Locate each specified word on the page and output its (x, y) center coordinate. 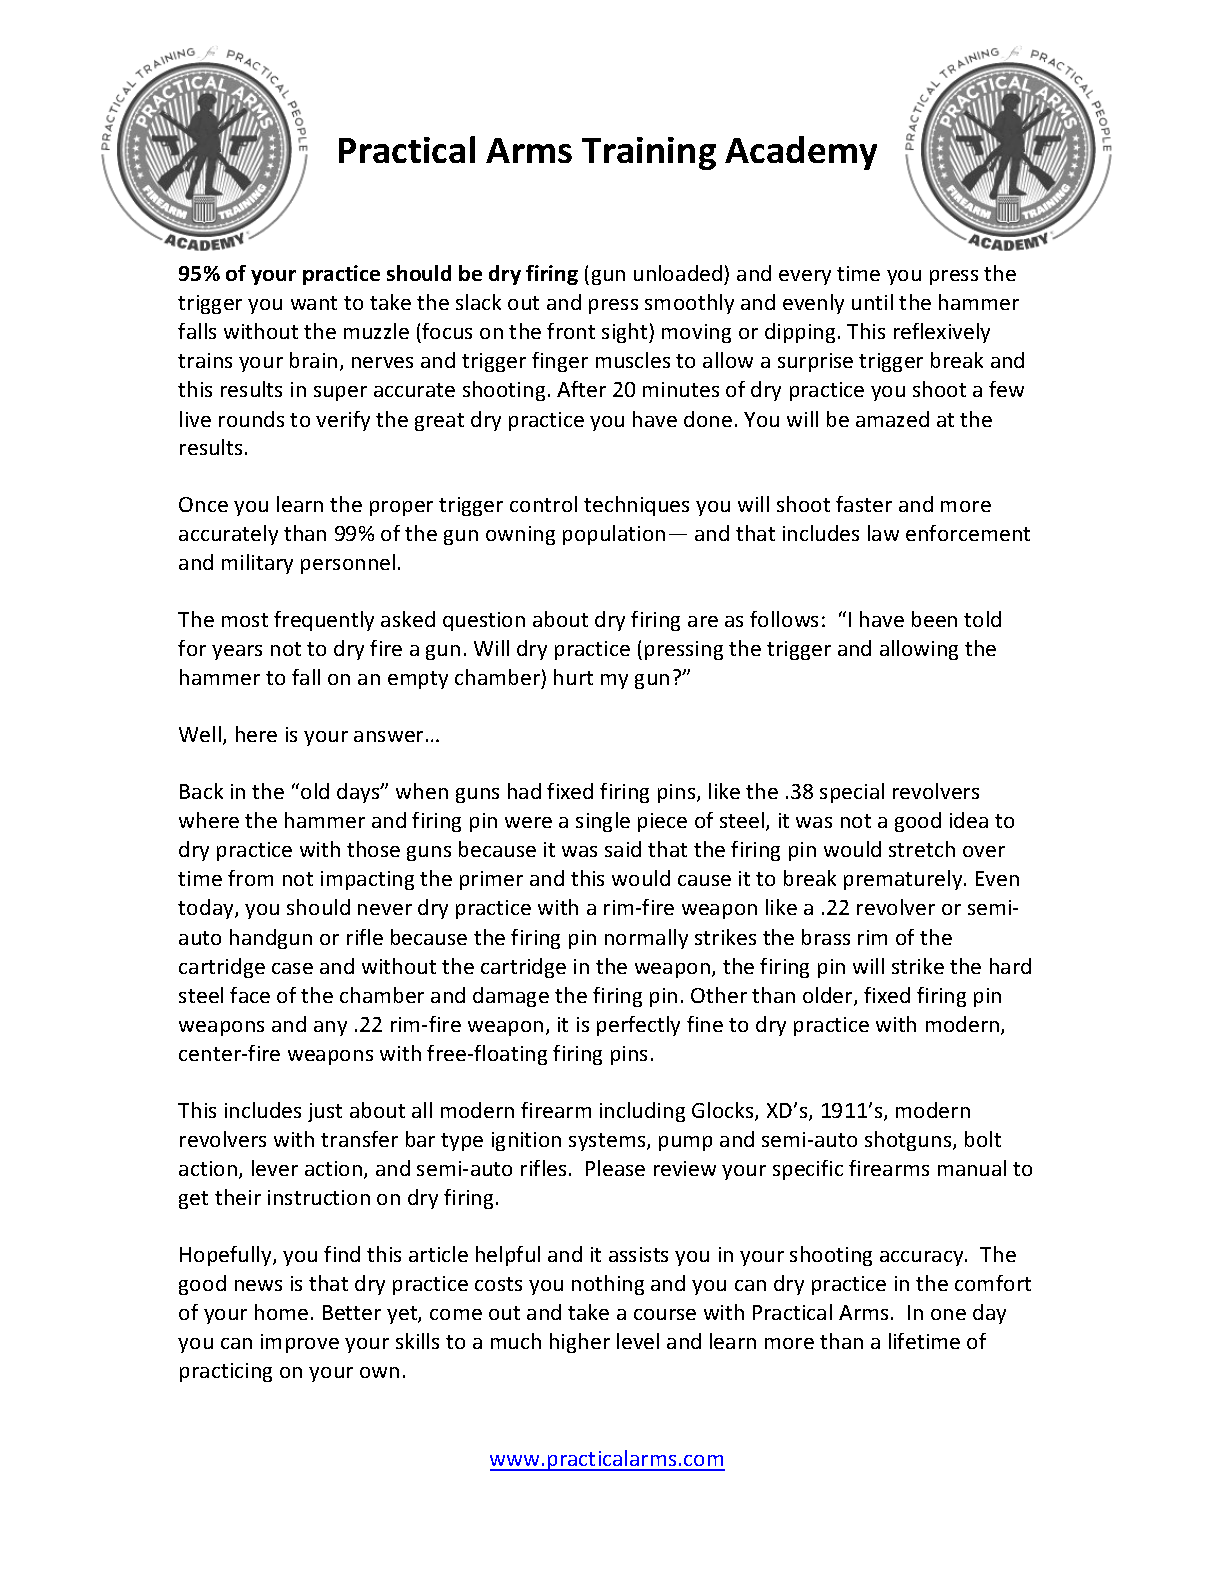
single (603, 822)
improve (300, 1343)
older (829, 996)
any (330, 1028)
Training (649, 153)
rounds (251, 419)
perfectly (638, 1026)
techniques (636, 506)
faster (864, 504)
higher (580, 1343)
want (314, 303)
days (359, 793)
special (852, 793)
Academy (801, 153)
